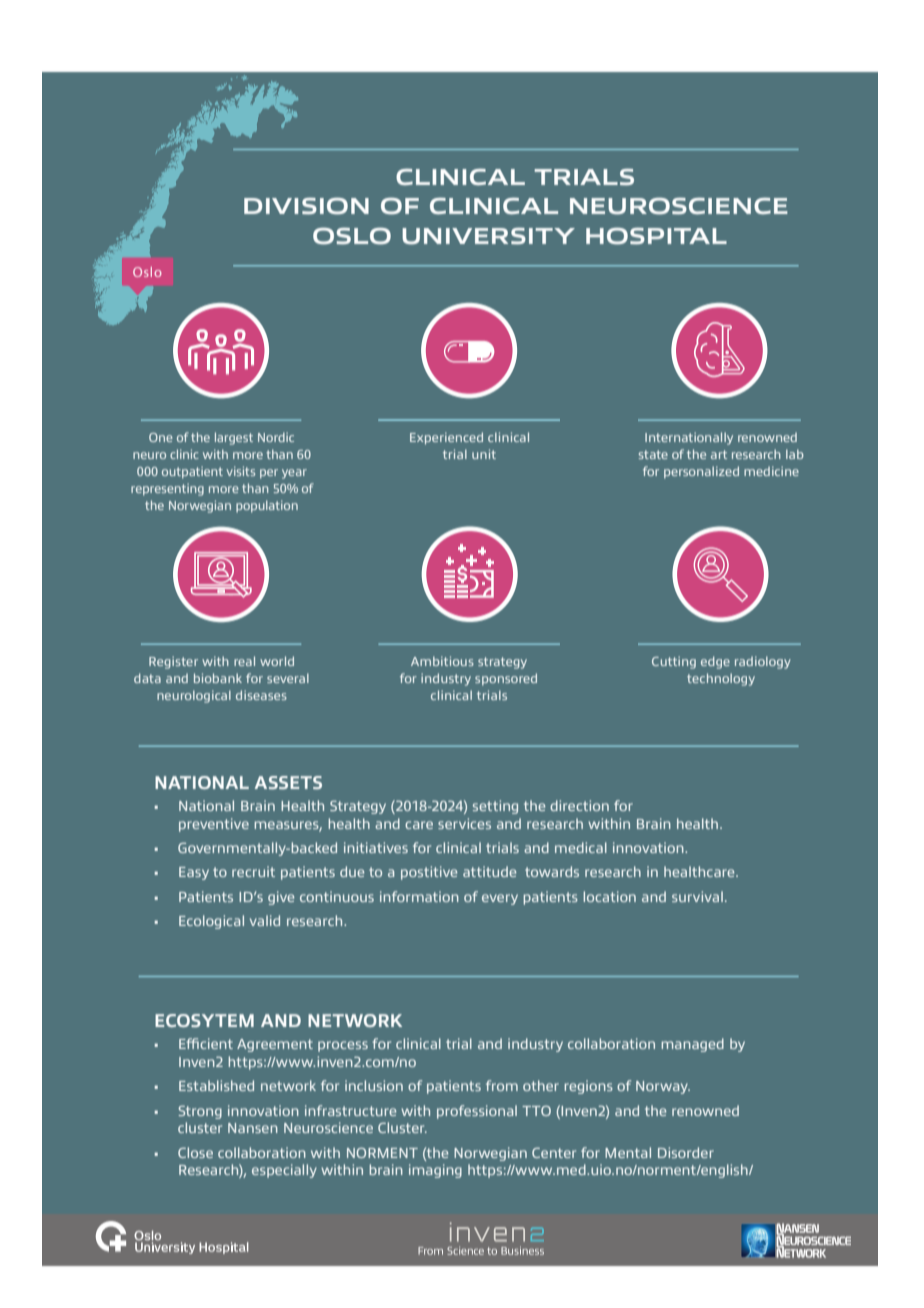 The width and height of the screenshot is (924, 1308). Describe the element at coordinates (477, 1112) in the screenshot. I see `professional` at that location.
